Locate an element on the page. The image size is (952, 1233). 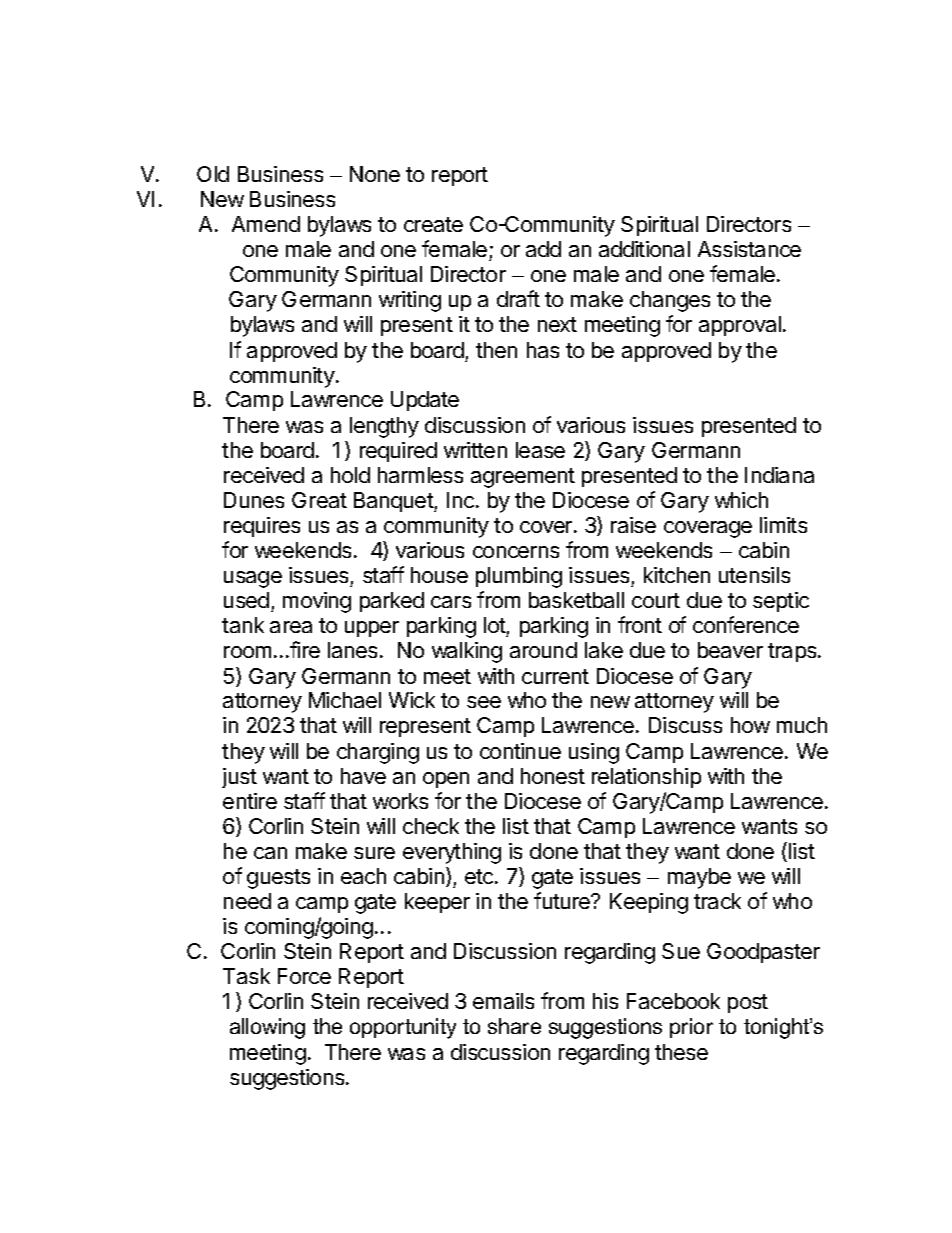
allowing is located at coordinates (267, 1028).
